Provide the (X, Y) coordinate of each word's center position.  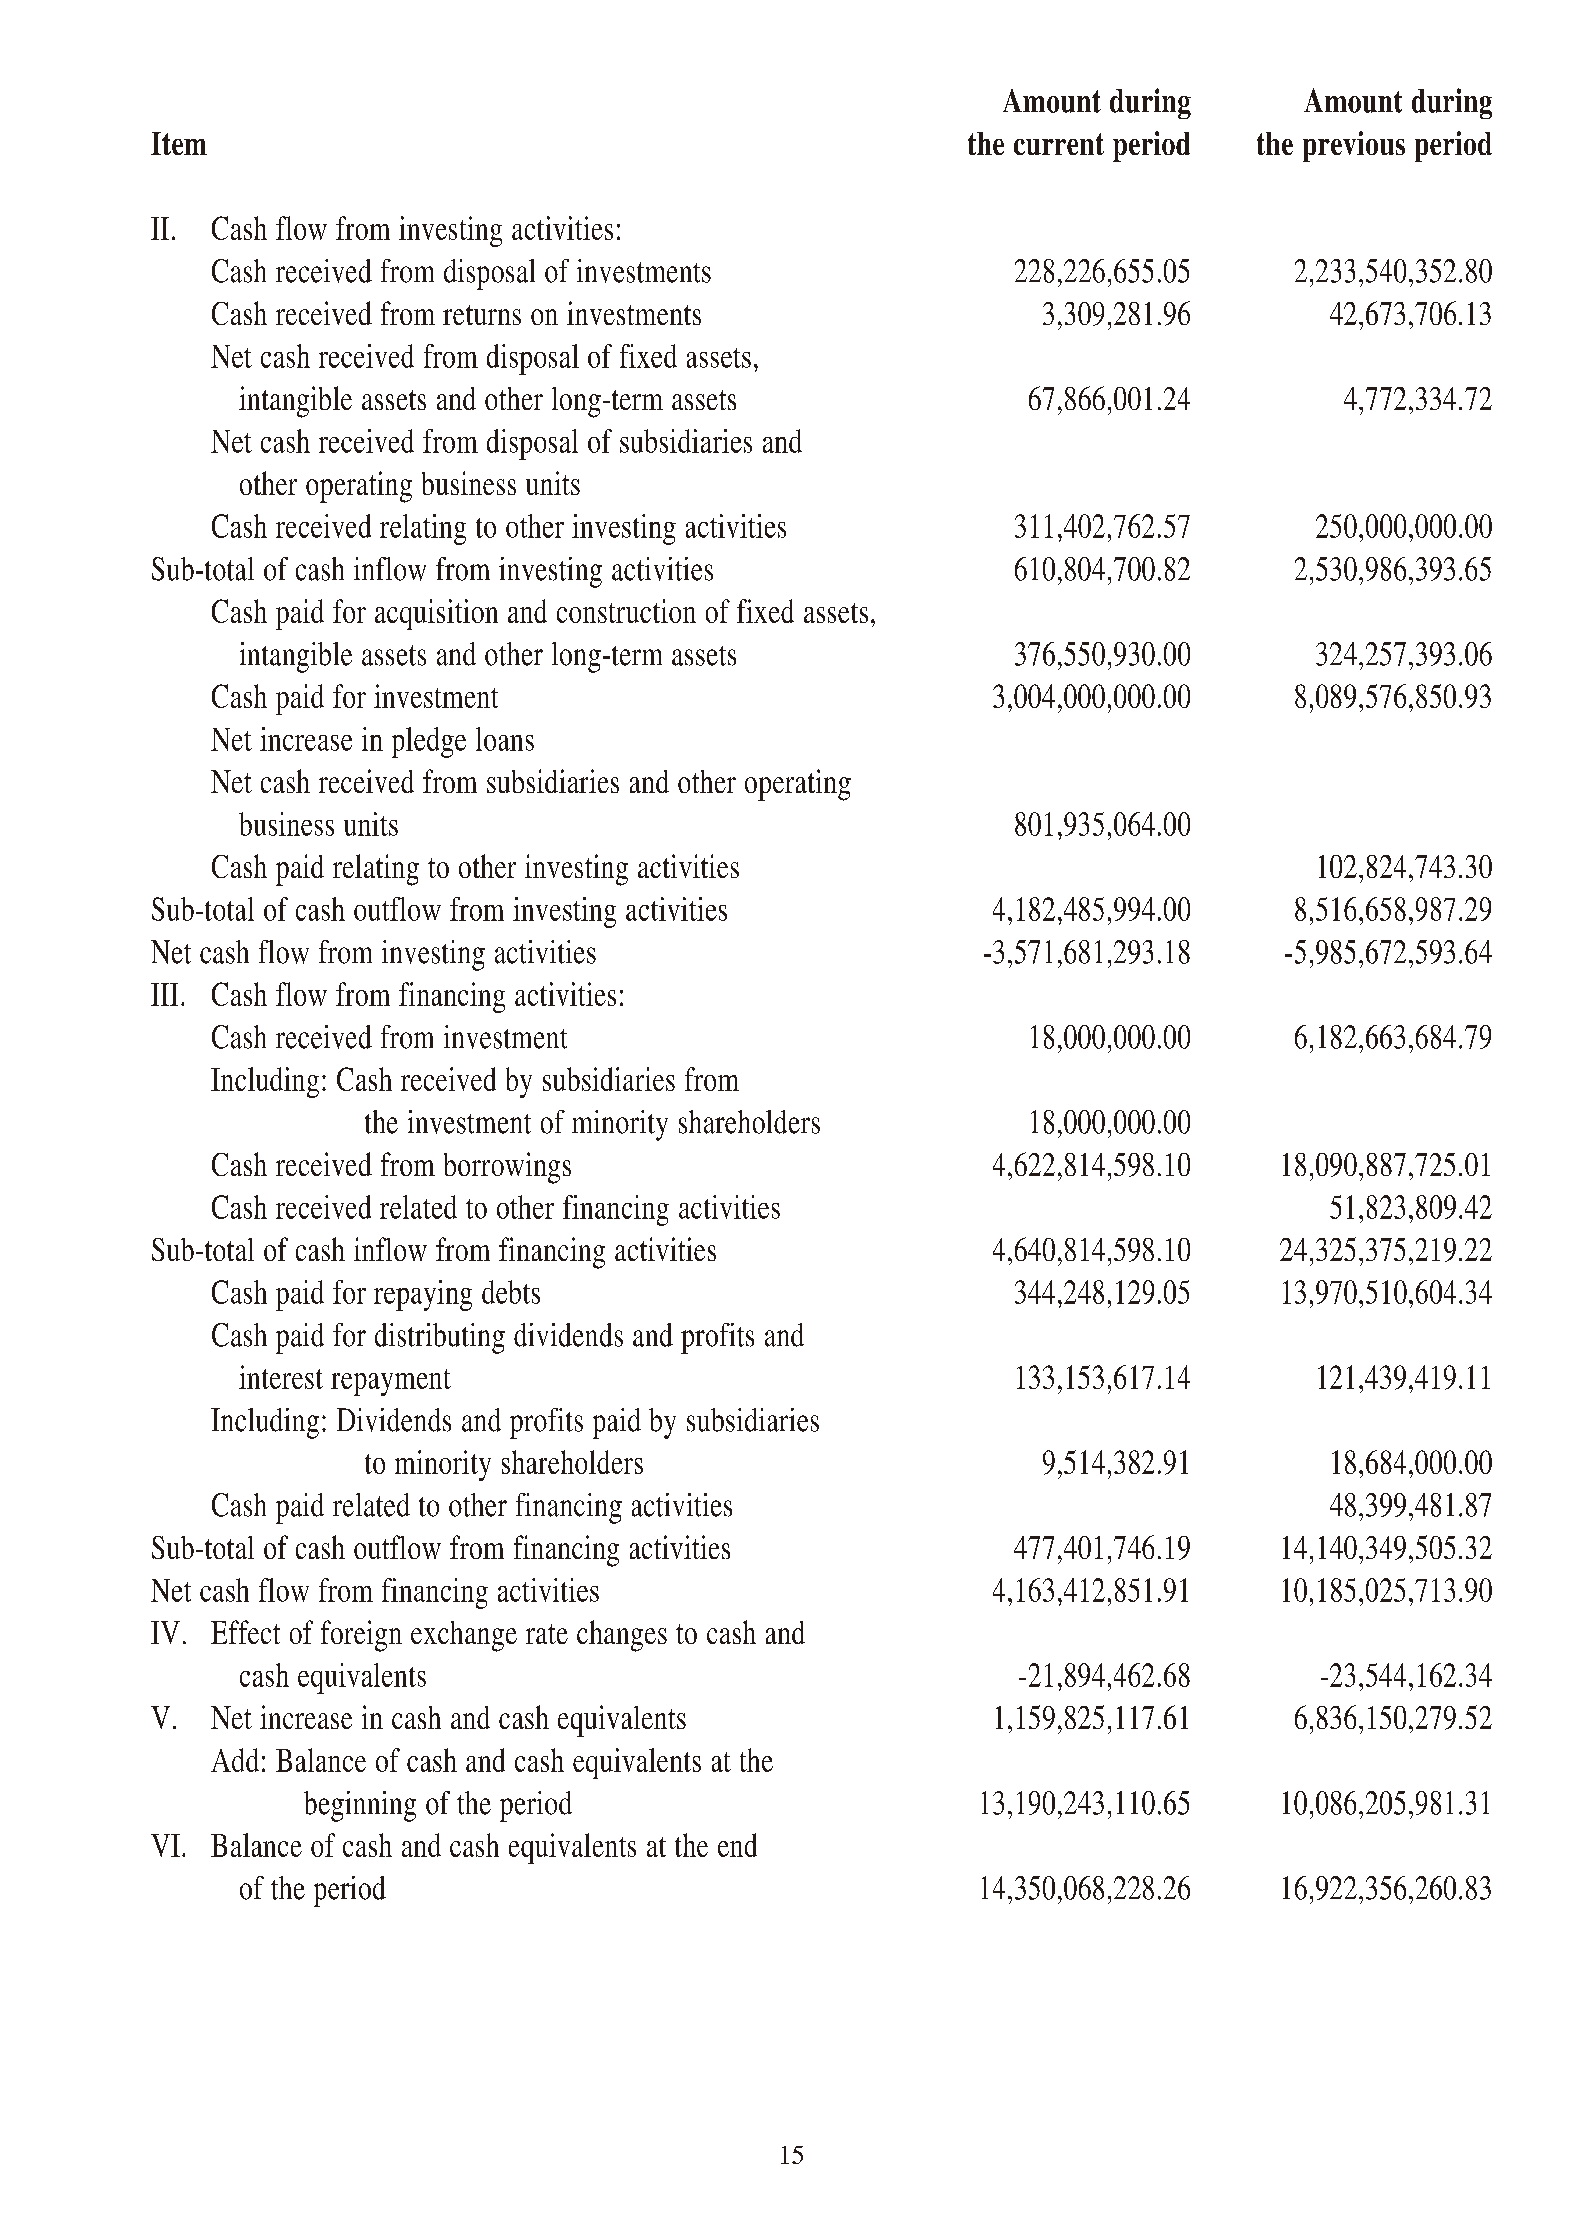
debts (511, 1292)
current (1059, 144)
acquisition (436, 614)
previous (1354, 146)
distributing (440, 1338)
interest (281, 1377)
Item (179, 143)
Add (235, 1760)
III (164, 994)
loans (505, 739)
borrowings (507, 1168)
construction (626, 611)
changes (622, 1636)
